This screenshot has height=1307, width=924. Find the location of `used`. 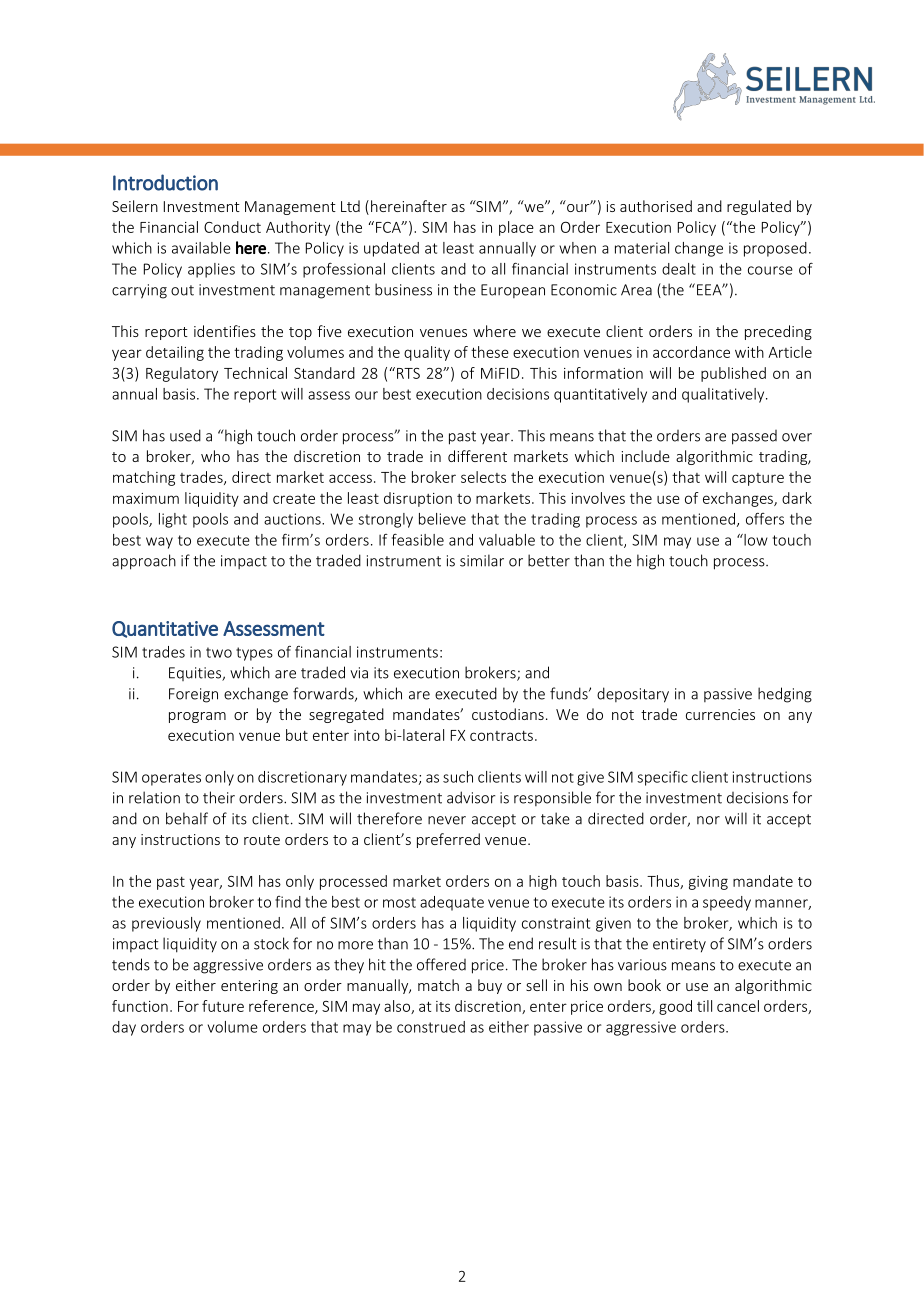

used is located at coordinates (185, 435).
